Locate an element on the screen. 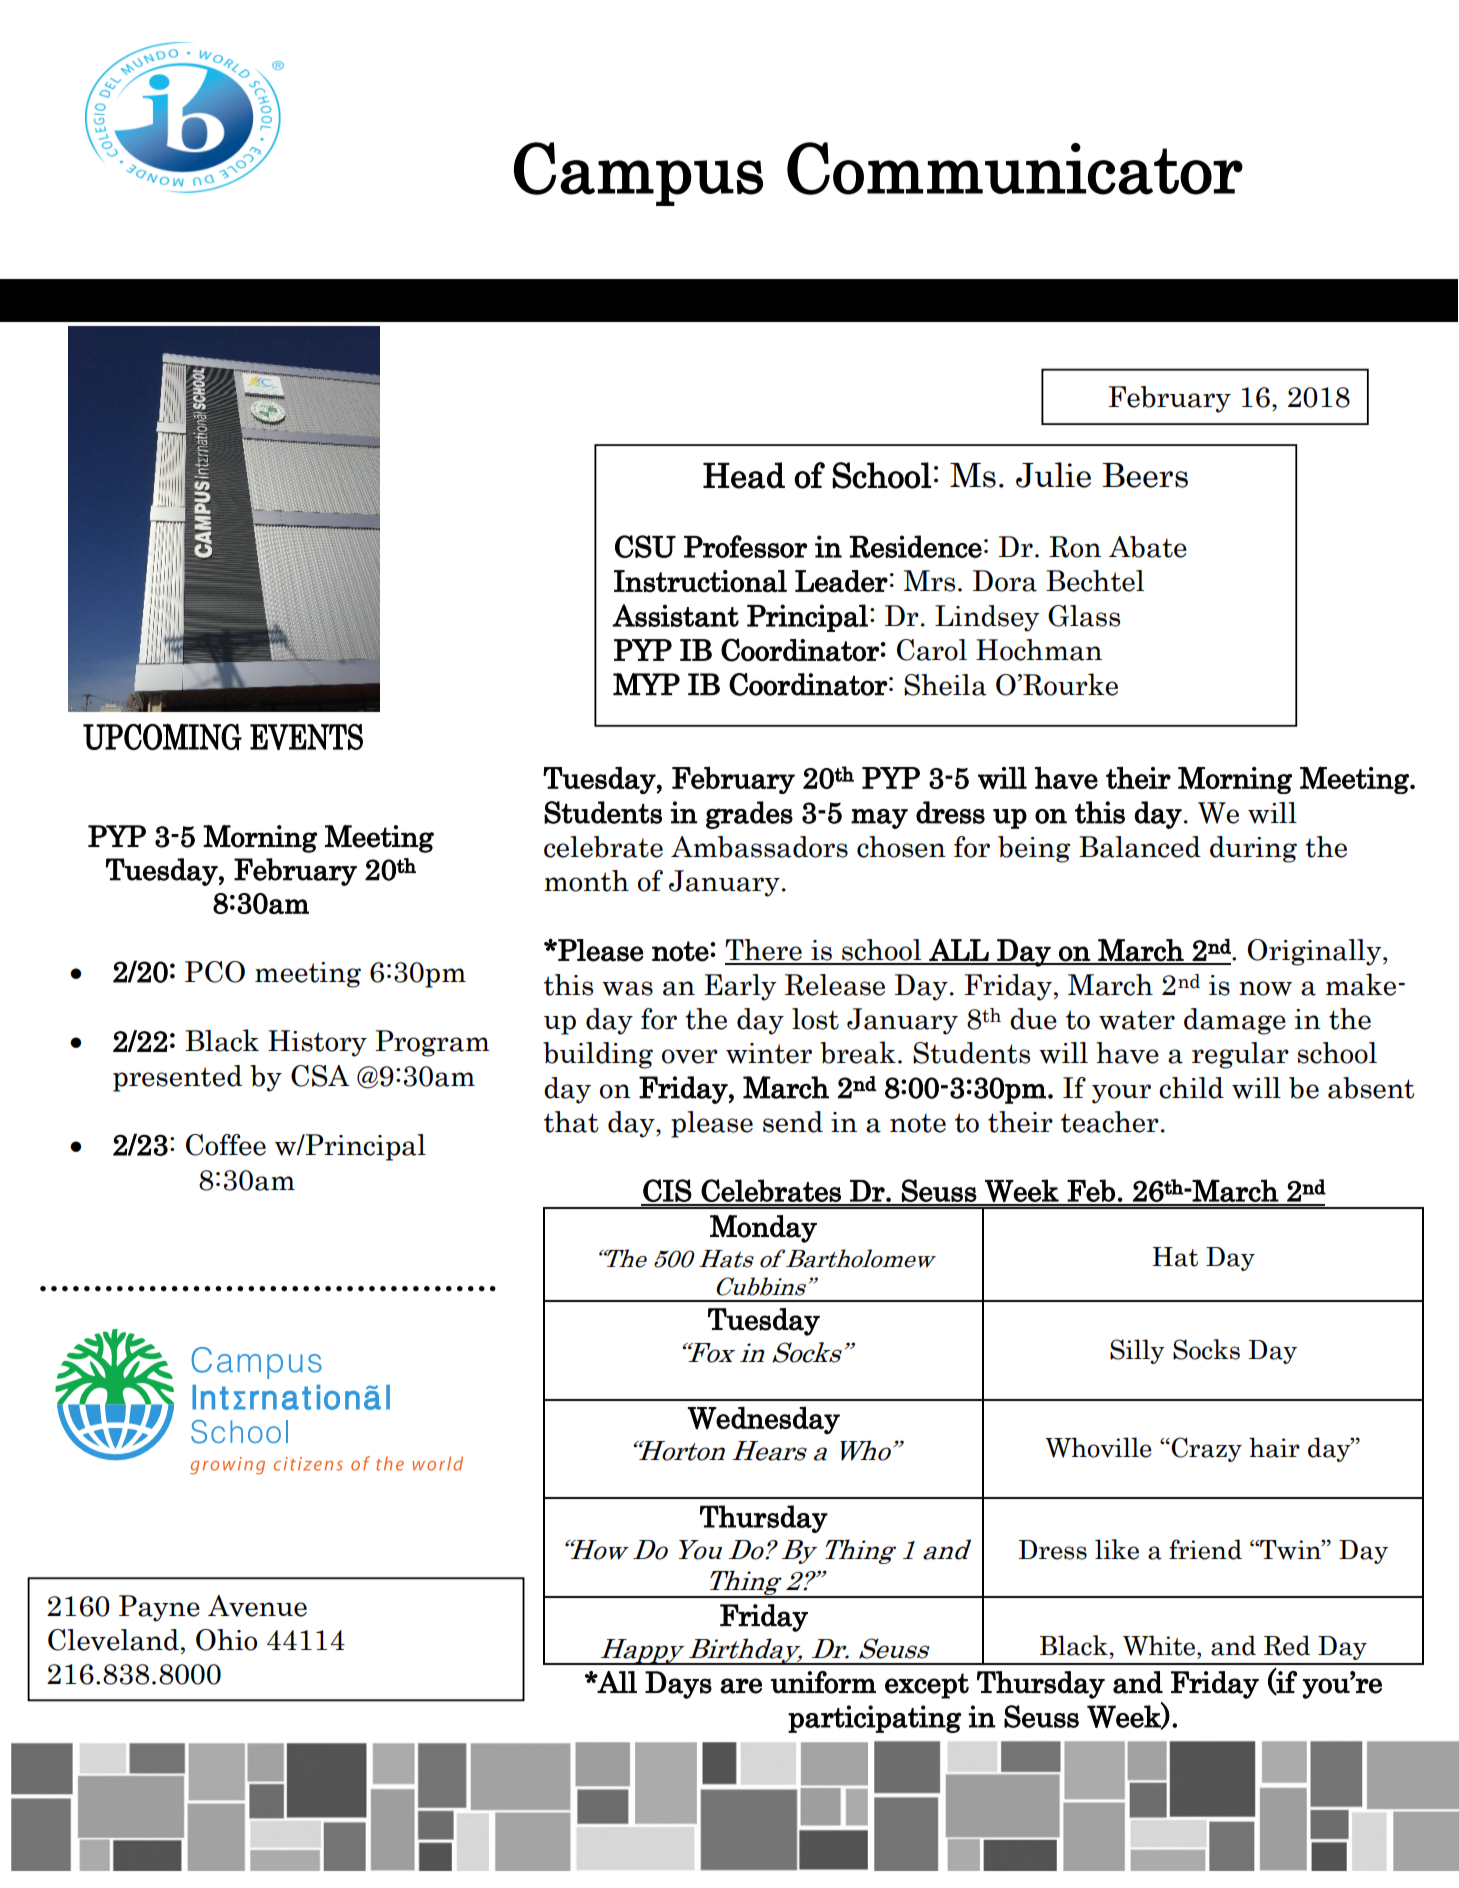  Ohio is located at coordinates (226, 1640).
